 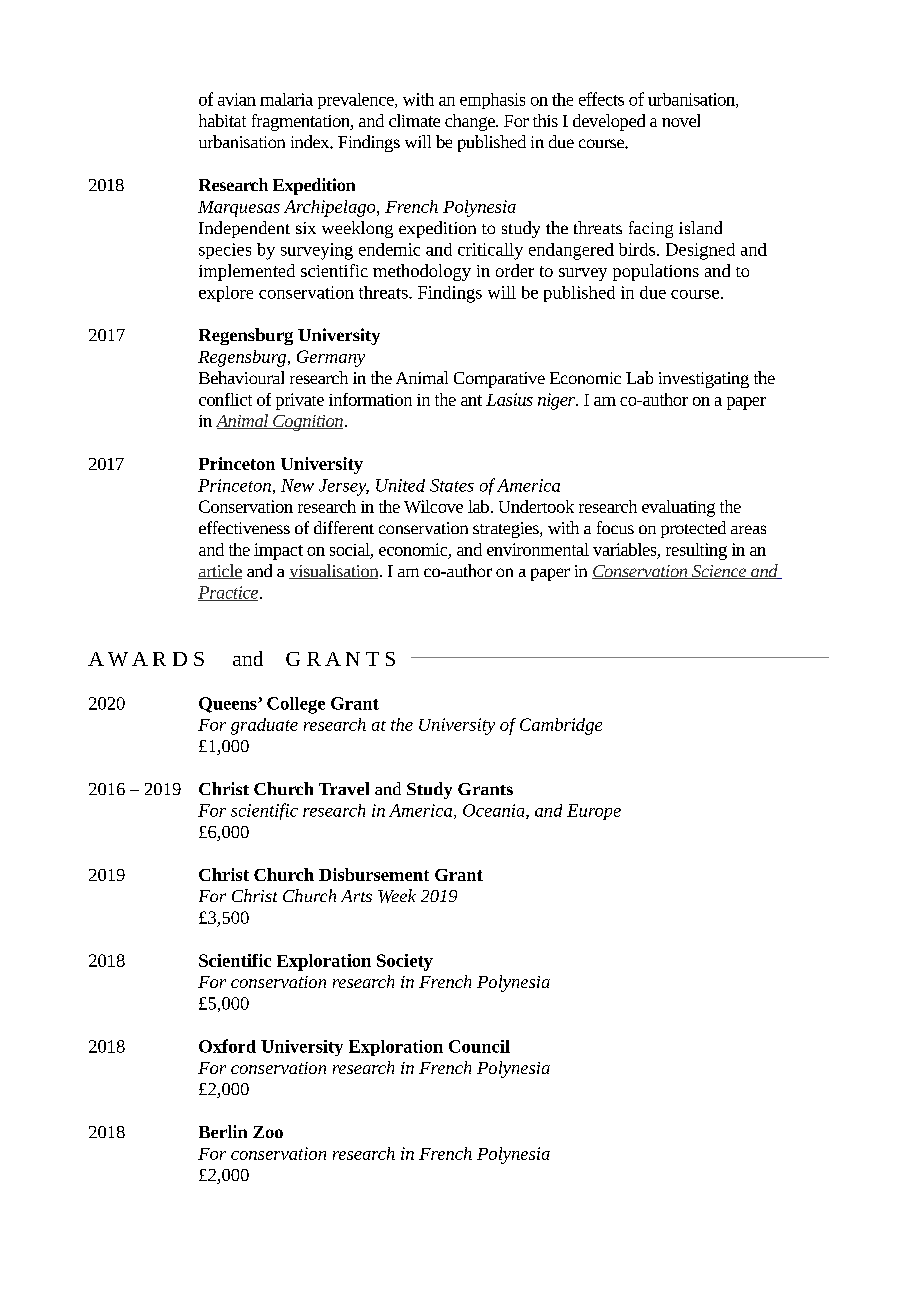 I want to click on change, so click(x=471, y=122).
